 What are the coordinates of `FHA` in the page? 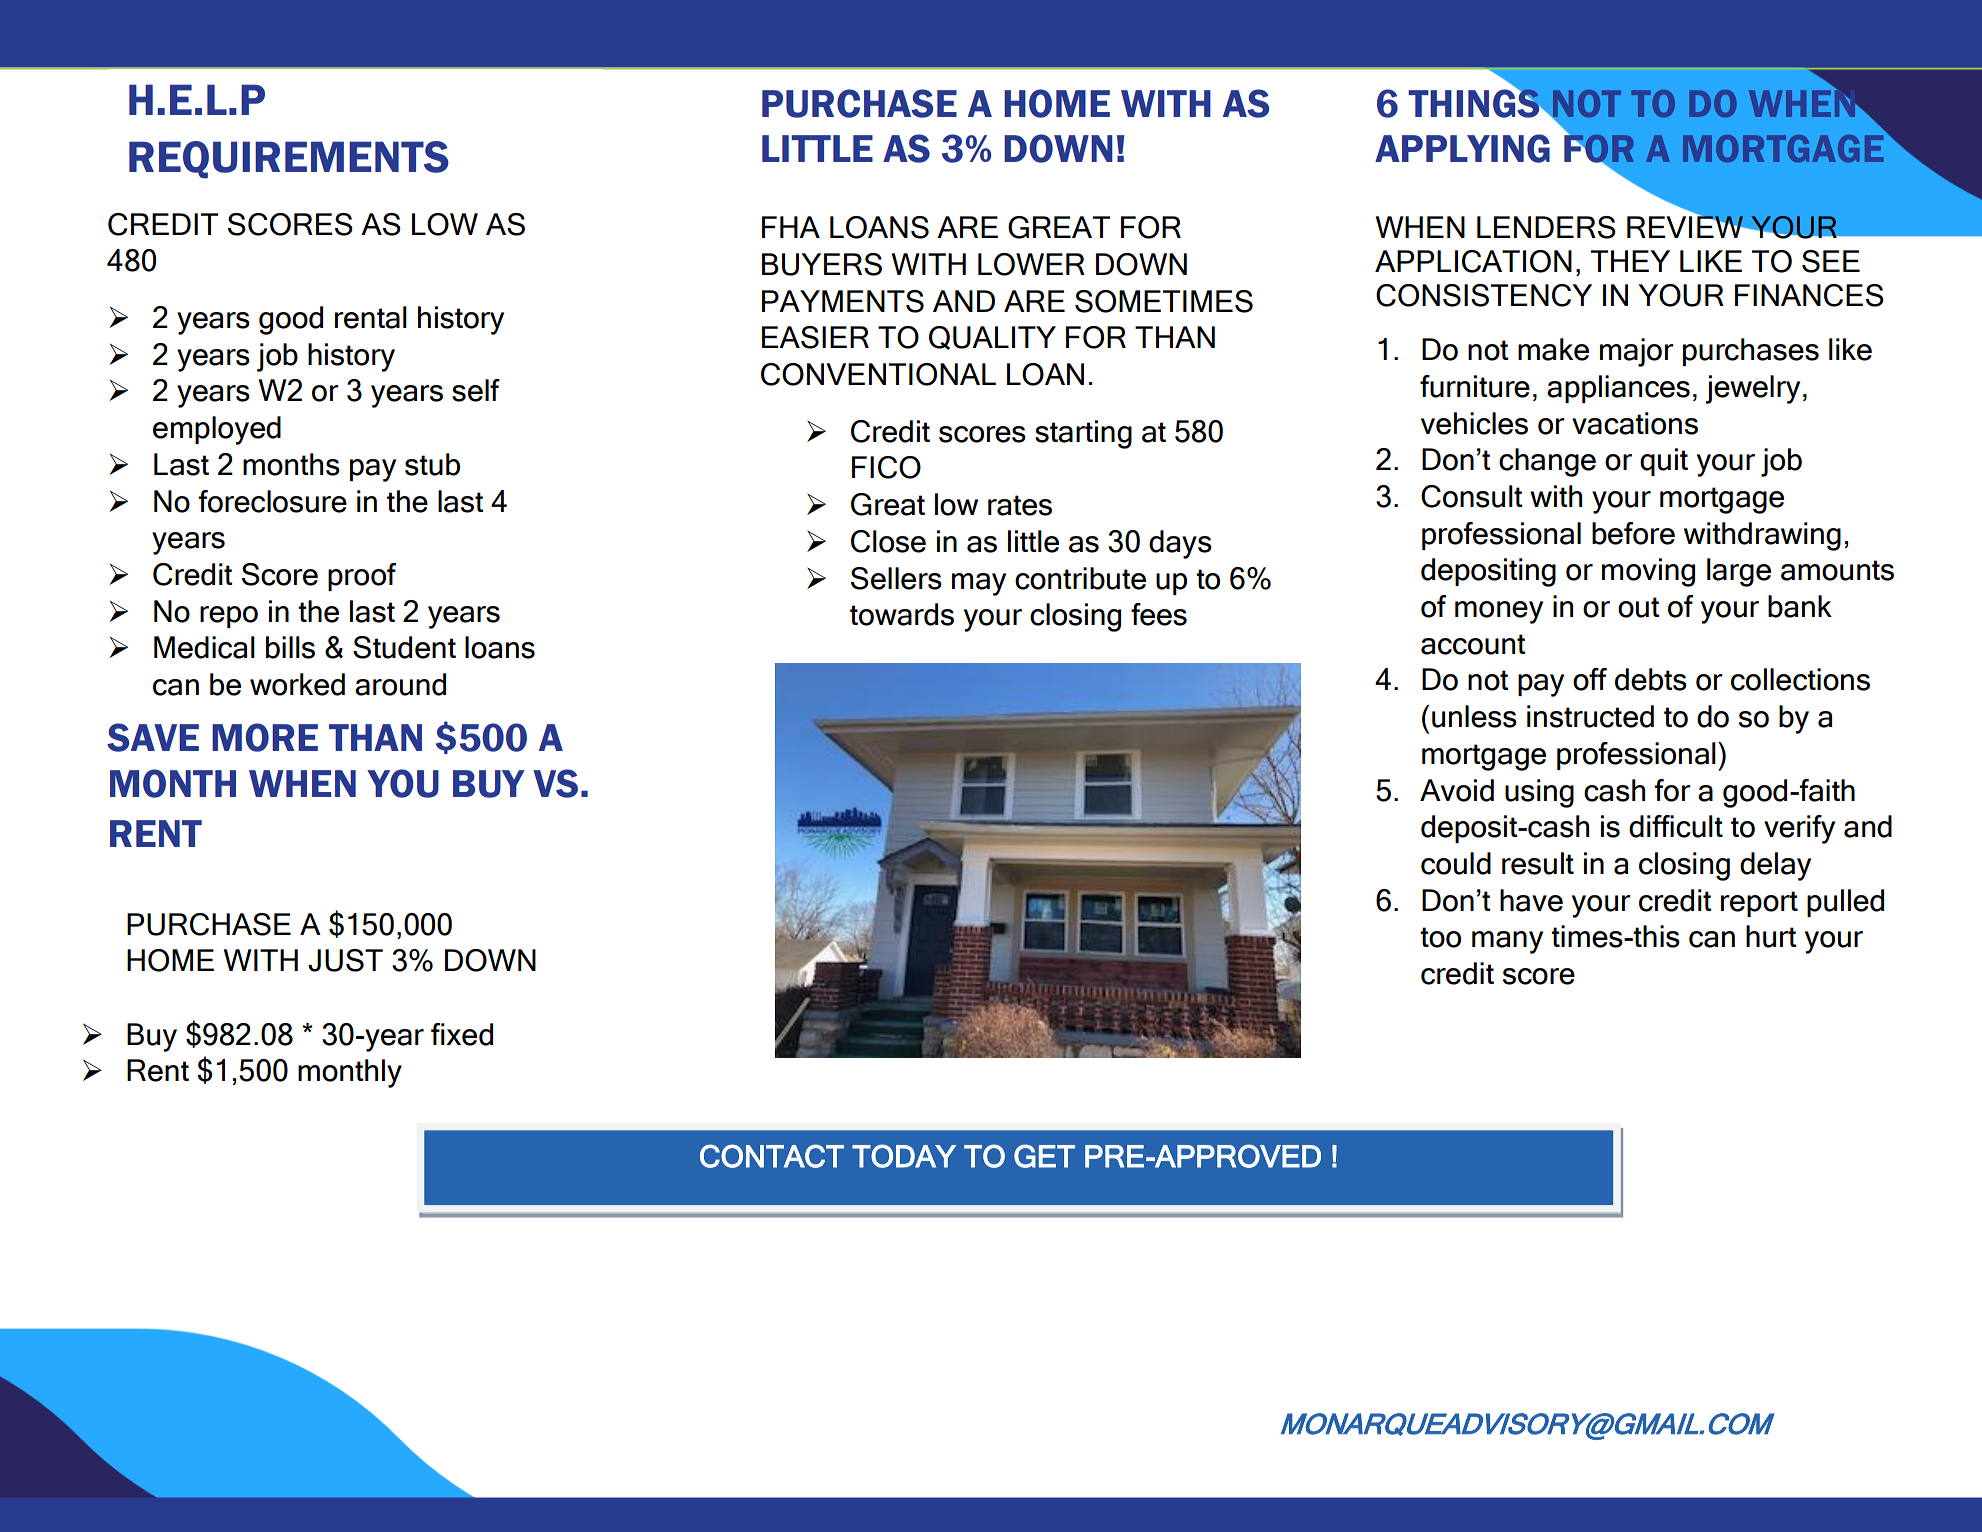 It's located at (791, 227).
